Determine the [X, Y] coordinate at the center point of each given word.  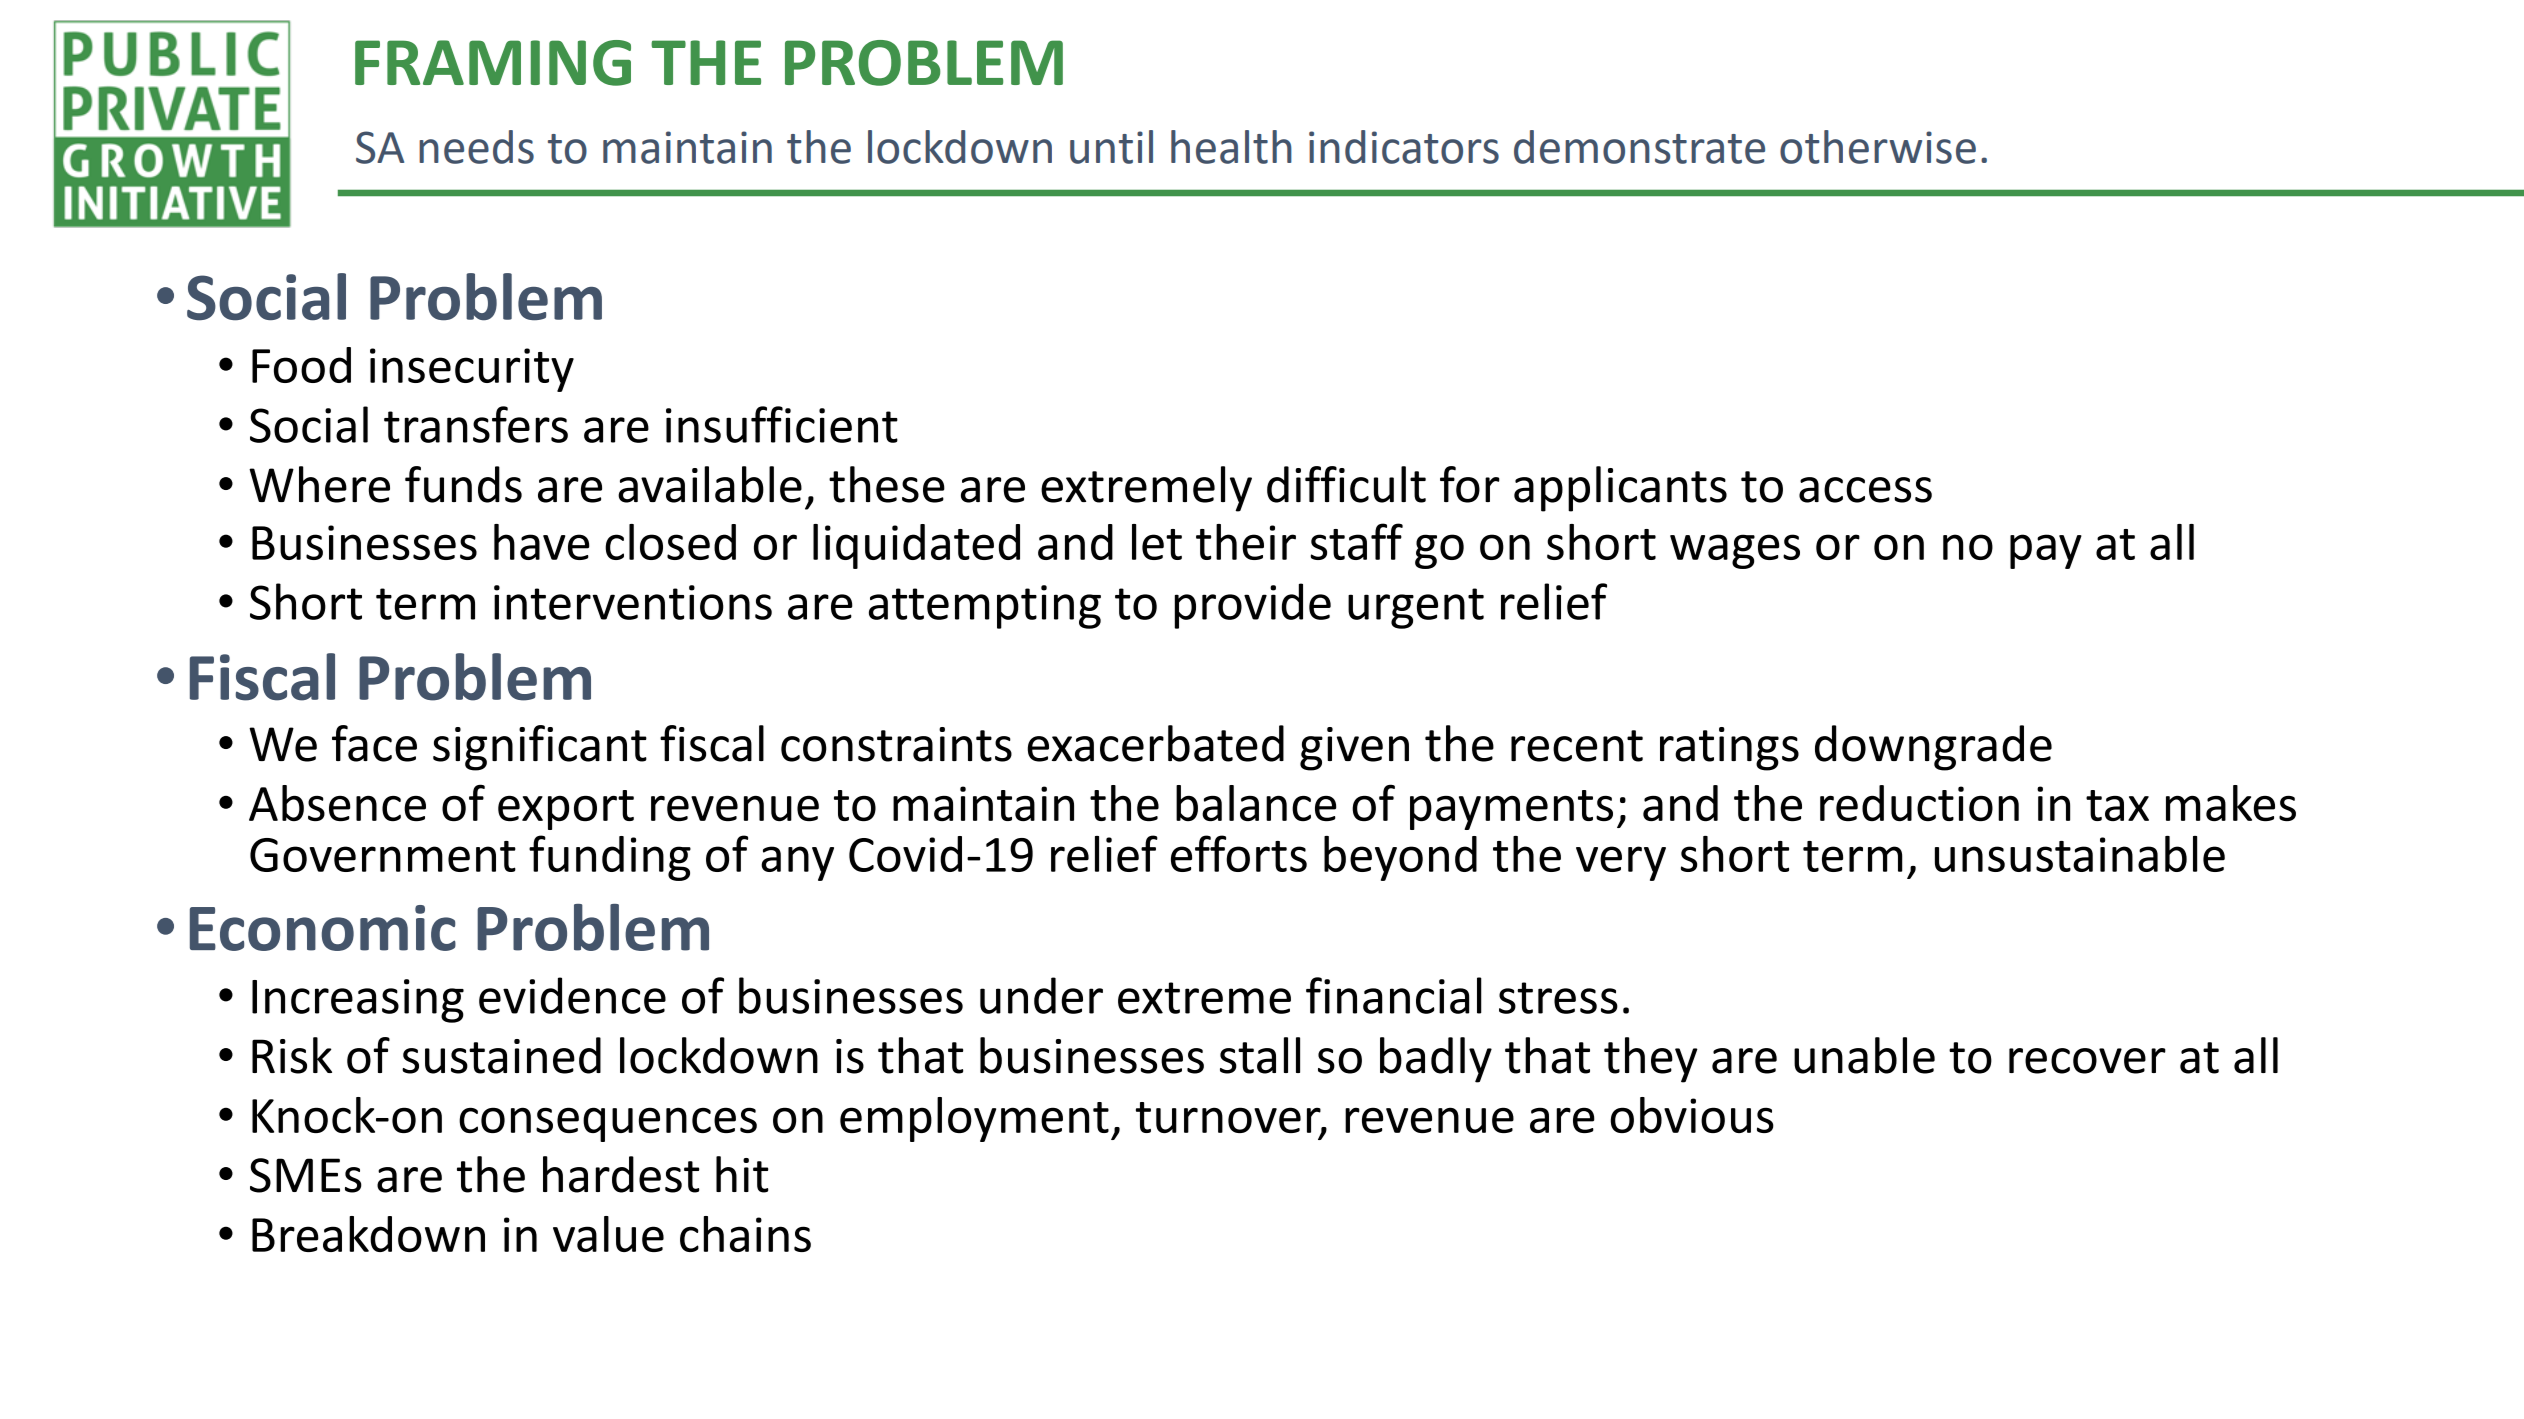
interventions [633, 602]
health [1231, 147]
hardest [621, 1174]
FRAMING [493, 63]
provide [1253, 606]
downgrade [1933, 748]
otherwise [1878, 147]
